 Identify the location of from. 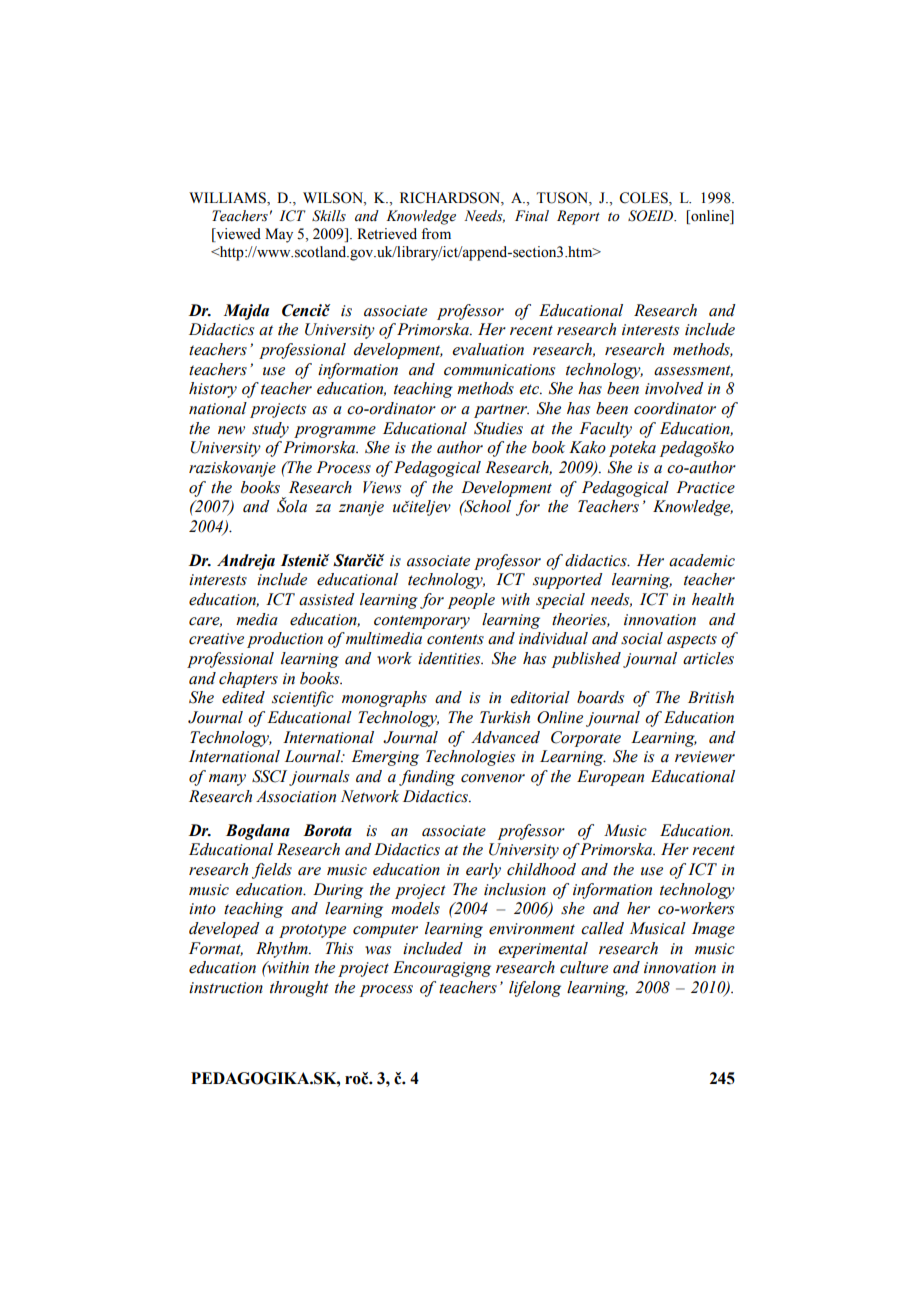
(436, 234).
